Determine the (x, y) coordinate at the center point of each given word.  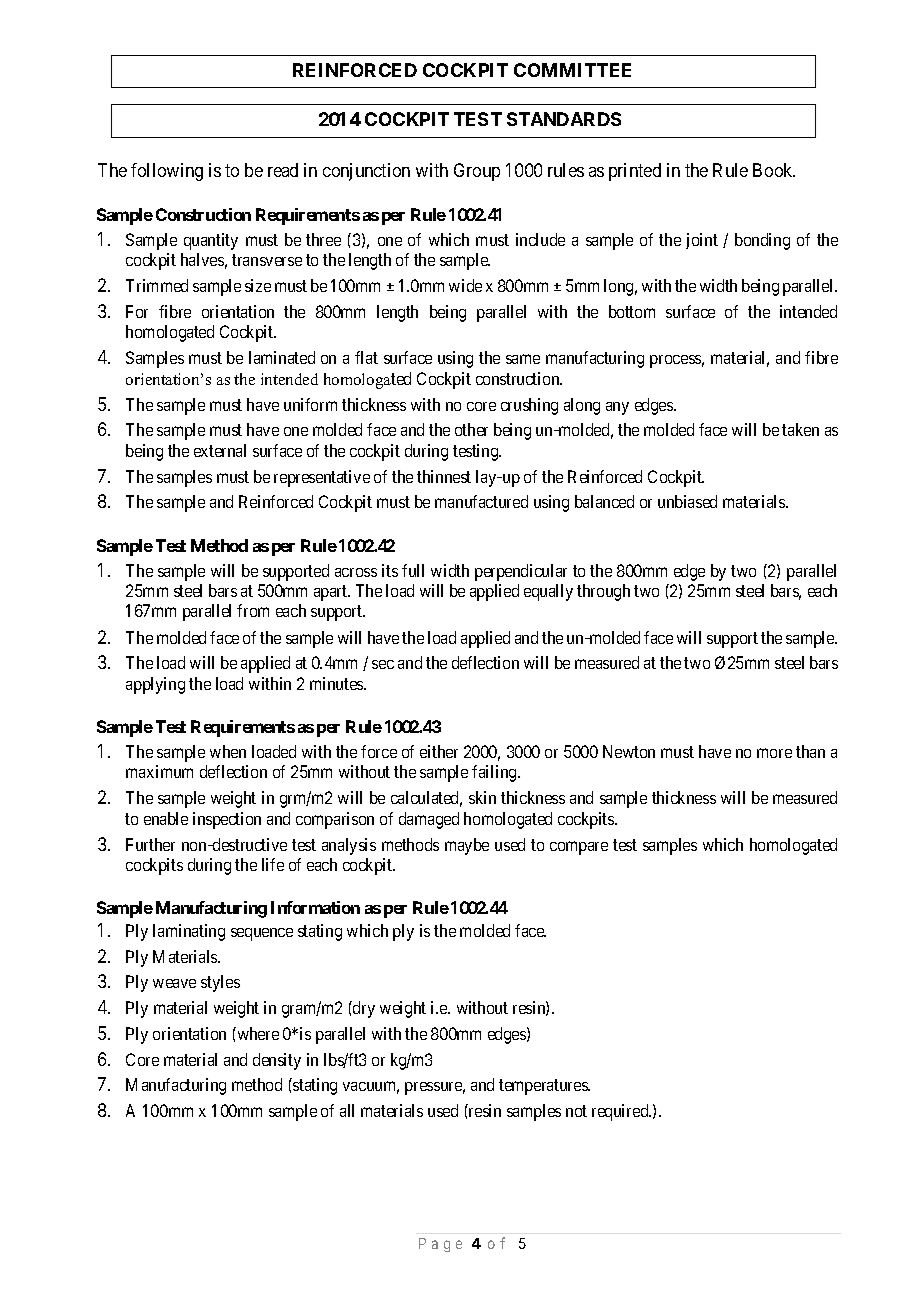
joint (702, 241)
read (283, 170)
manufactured (481, 501)
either (439, 751)
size (258, 285)
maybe (467, 846)
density (277, 1061)
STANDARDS (564, 119)
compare (579, 848)
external (220, 450)
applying (155, 685)
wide (465, 285)
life (273, 864)
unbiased (687, 501)
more (774, 753)
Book (774, 170)
